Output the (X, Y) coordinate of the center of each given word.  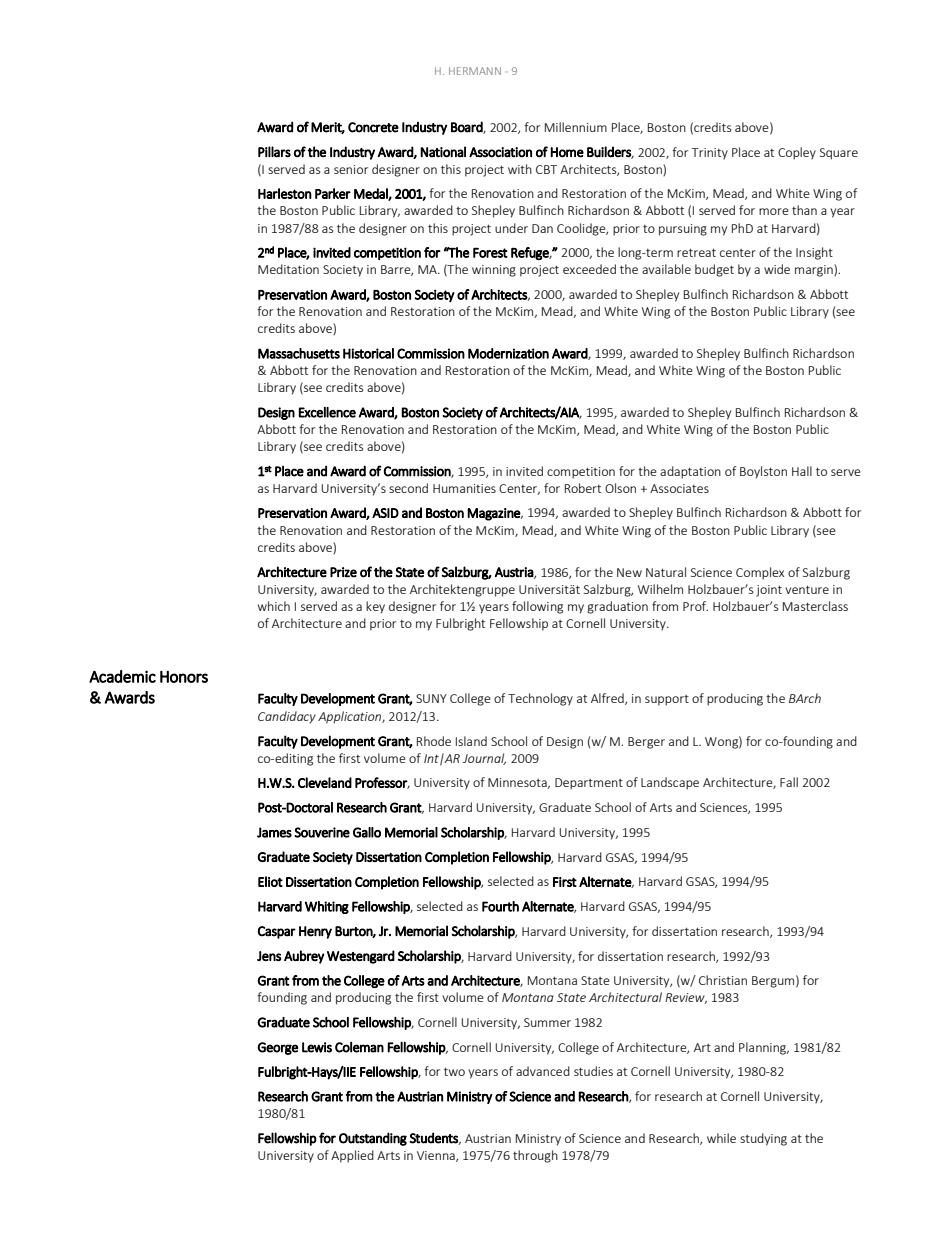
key (375, 607)
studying (763, 1139)
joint (769, 591)
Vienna (437, 1156)
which (274, 606)
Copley (797, 153)
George (277, 1048)
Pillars (274, 152)
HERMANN (475, 71)
